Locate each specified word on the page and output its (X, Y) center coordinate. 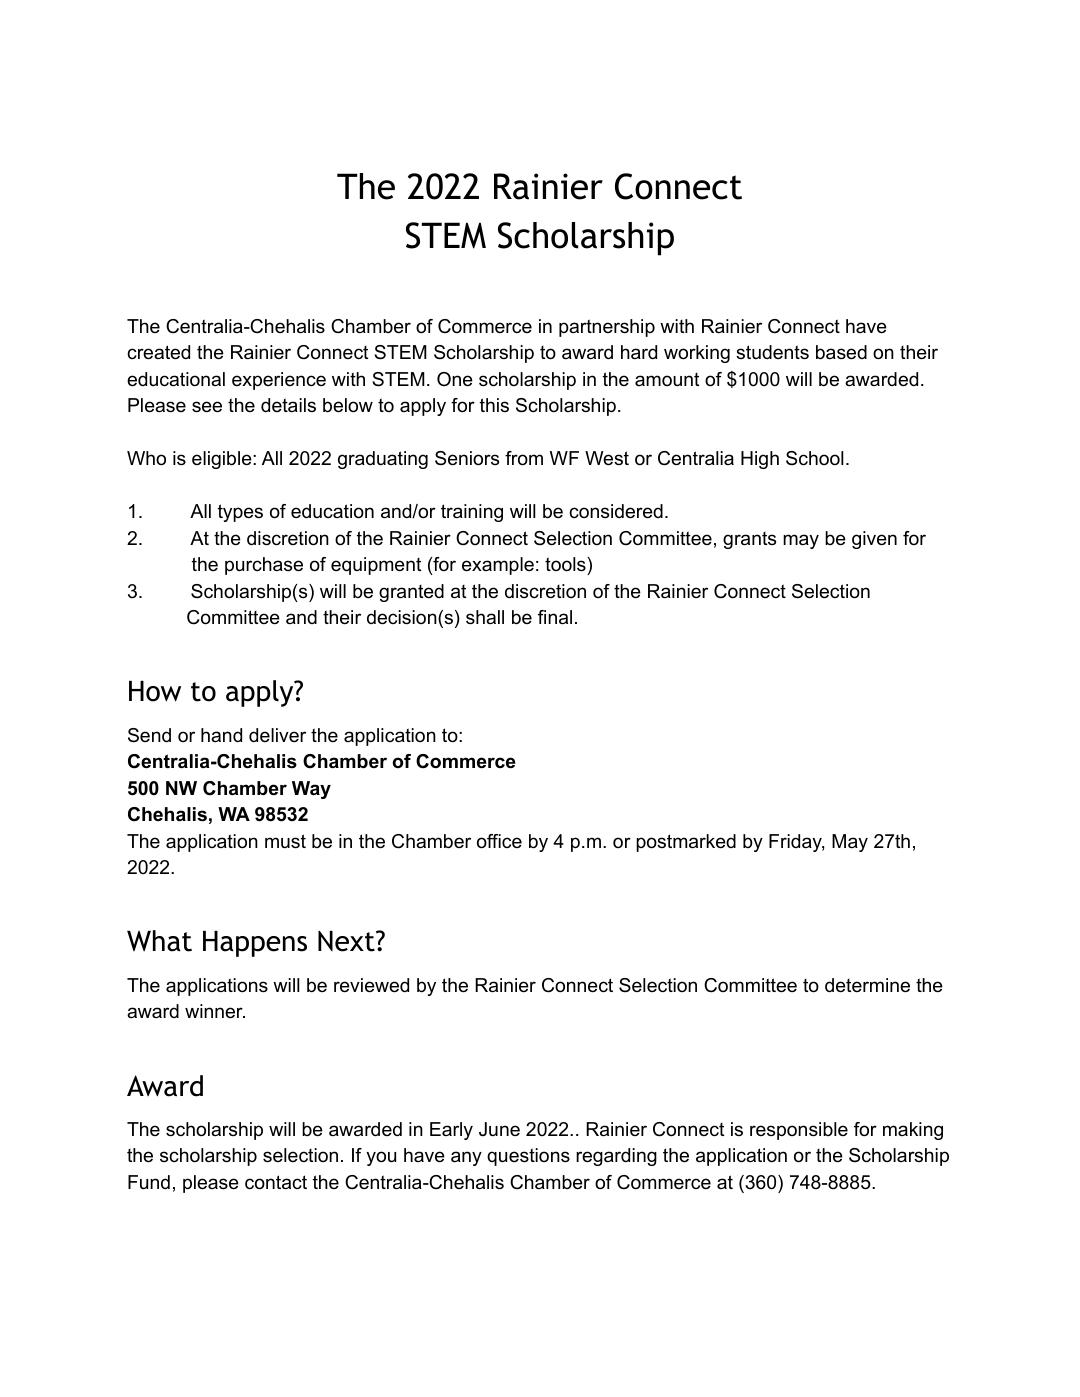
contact (276, 1182)
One (455, 379)
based (841, 352)
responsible (799, 1131)
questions (528, 1157)
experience (279, 381)
